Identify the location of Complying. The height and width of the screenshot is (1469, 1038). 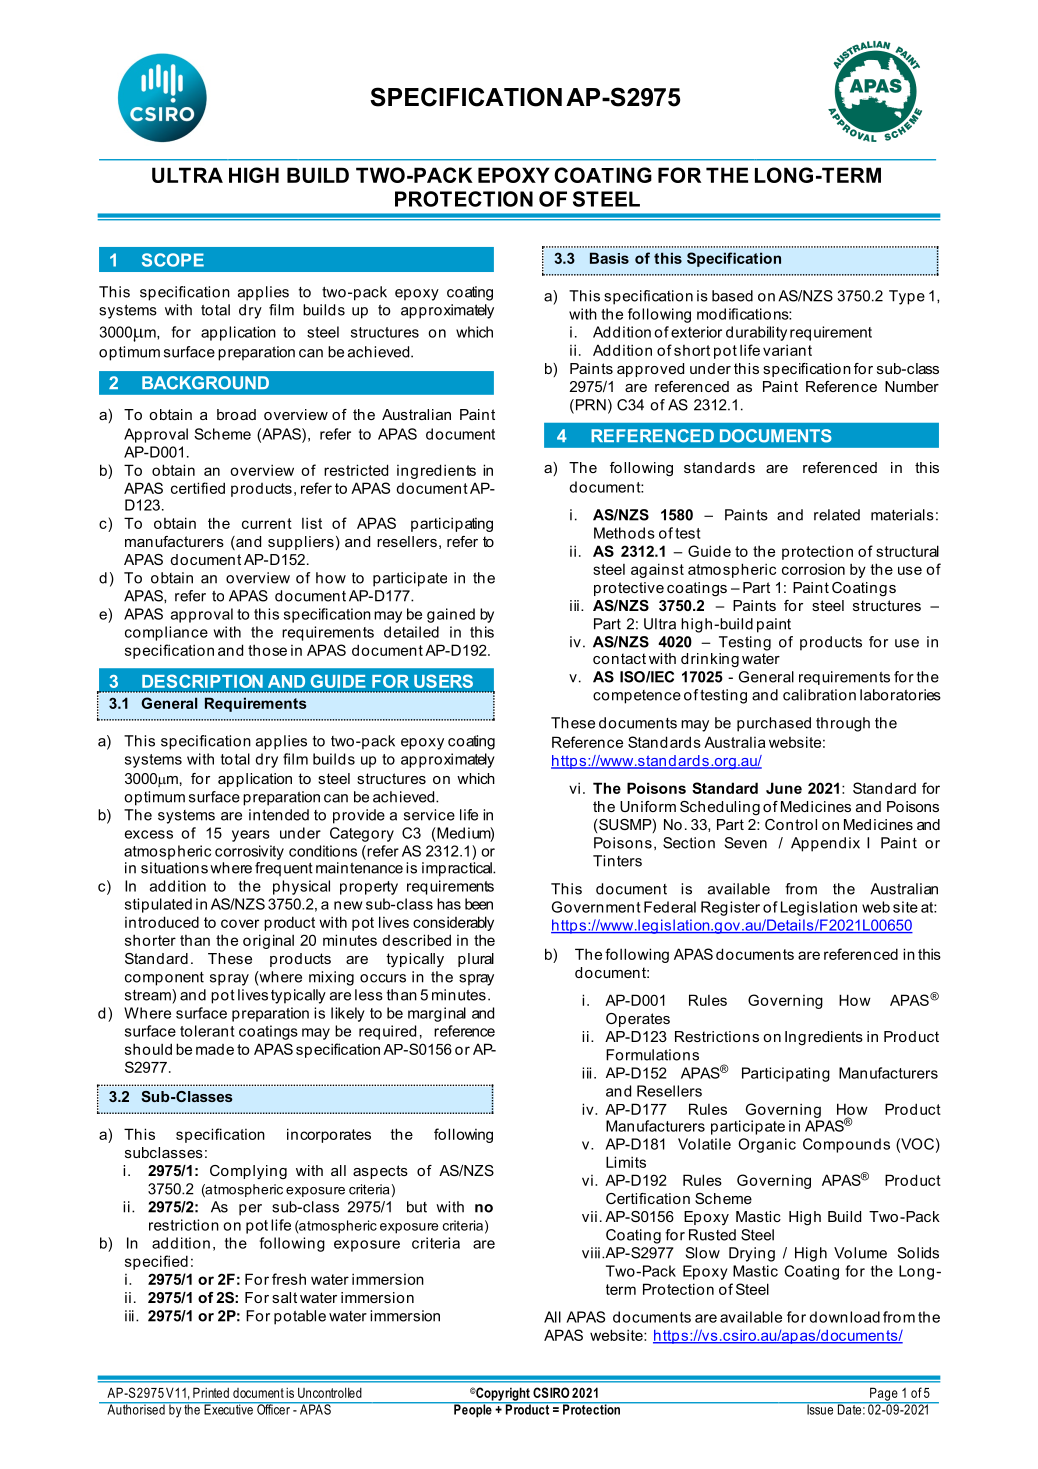
(248, 1172).
